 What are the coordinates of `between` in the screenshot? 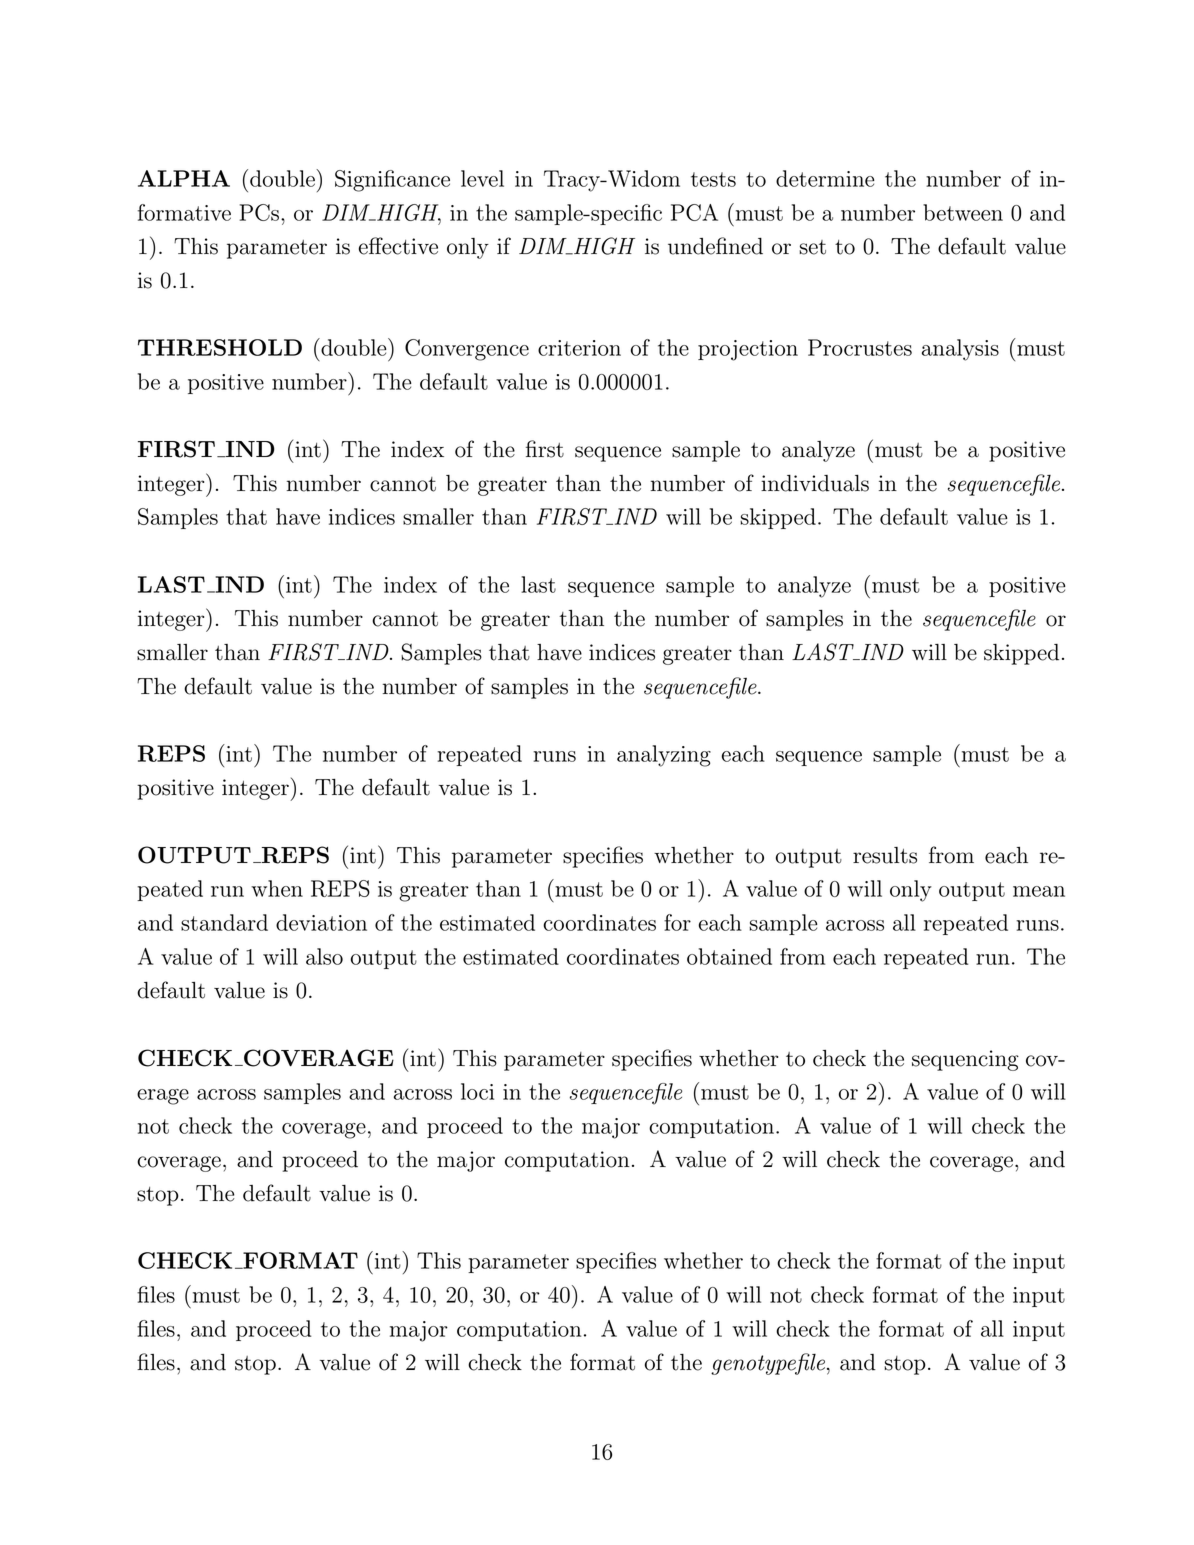 It's located at (963, 212).
